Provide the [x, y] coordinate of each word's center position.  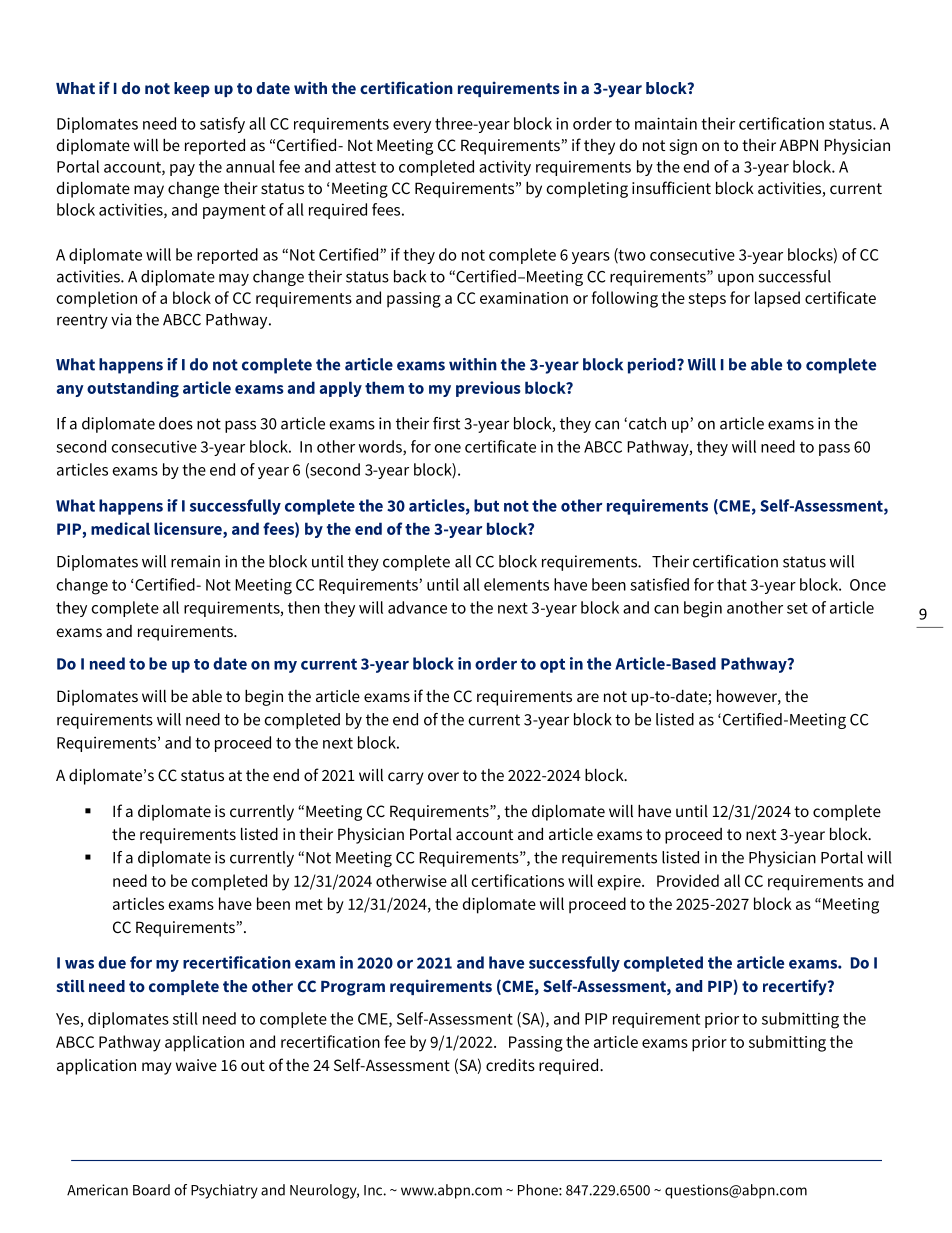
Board [151, 1190]
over [443, 776]
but [486, 505]
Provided [688, 880]
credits [510, 1065]
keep [192, 89]
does [176, 423]
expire [620, 883]
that [732, 584]
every [412, 127]
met [309, 904]
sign [683, 147]
